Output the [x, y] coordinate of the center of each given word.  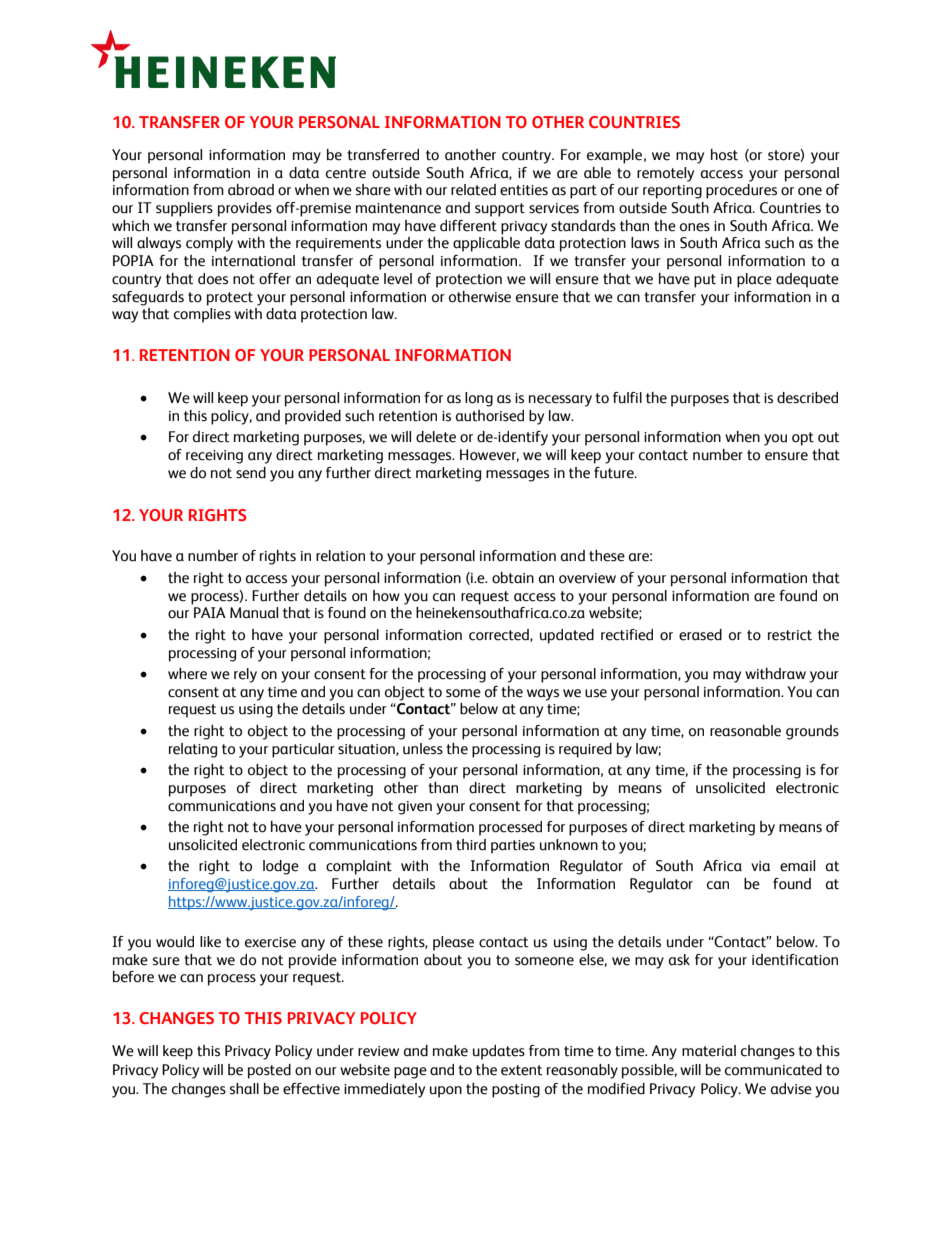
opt [803, 439]
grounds [812, 732]
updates [499, 1052]
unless [423, 749]
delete [436, 437]
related [473, 190]
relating [193, 750]
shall [244, 1089]
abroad [251, 190]
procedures [741, 191]
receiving [214, 457]
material [709, 1051]
